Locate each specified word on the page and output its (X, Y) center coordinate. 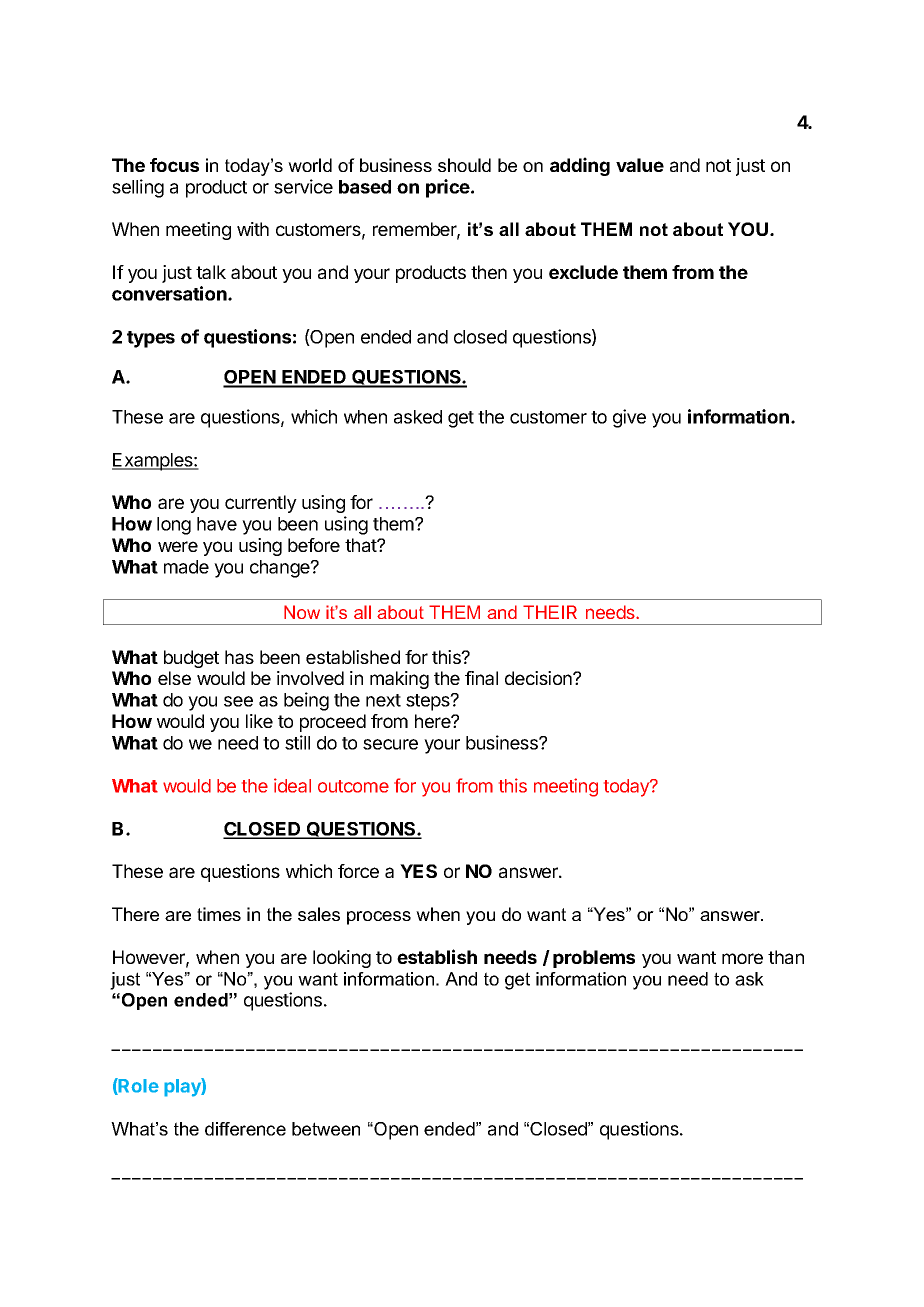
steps (429, 702)
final (481, 678)
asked (418, 417)
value (640, 165)
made (186, 567)
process (379, 918)
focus (174, 165)
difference (245, 1129)
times (219, 914)
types (151, 339)
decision (539, 678)
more (742, 958)
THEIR (550, 612)
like (259, 721)
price (449, 188)
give (629, 418)
